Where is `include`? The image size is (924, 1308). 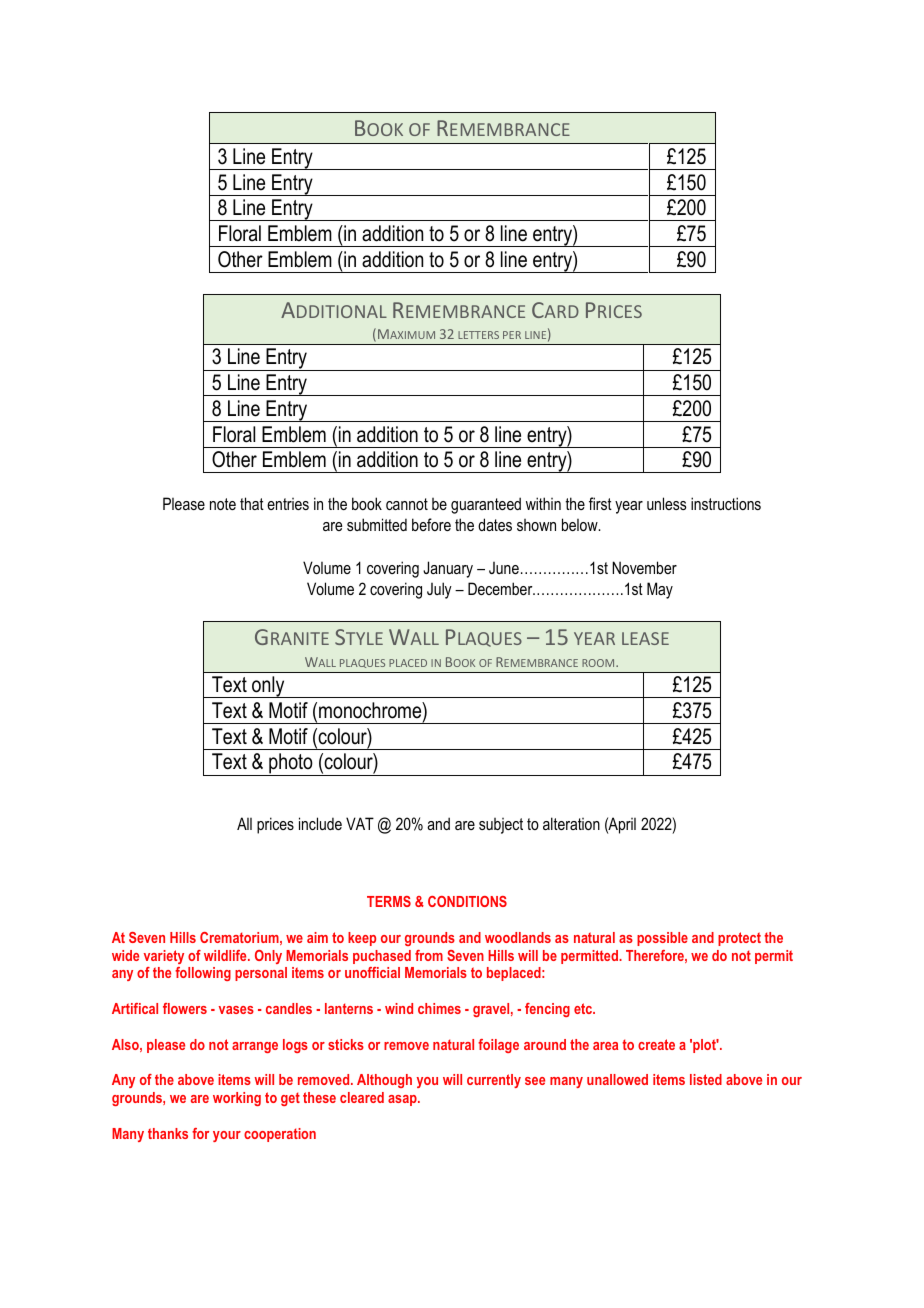 include is located at coordinates (320, 823).
